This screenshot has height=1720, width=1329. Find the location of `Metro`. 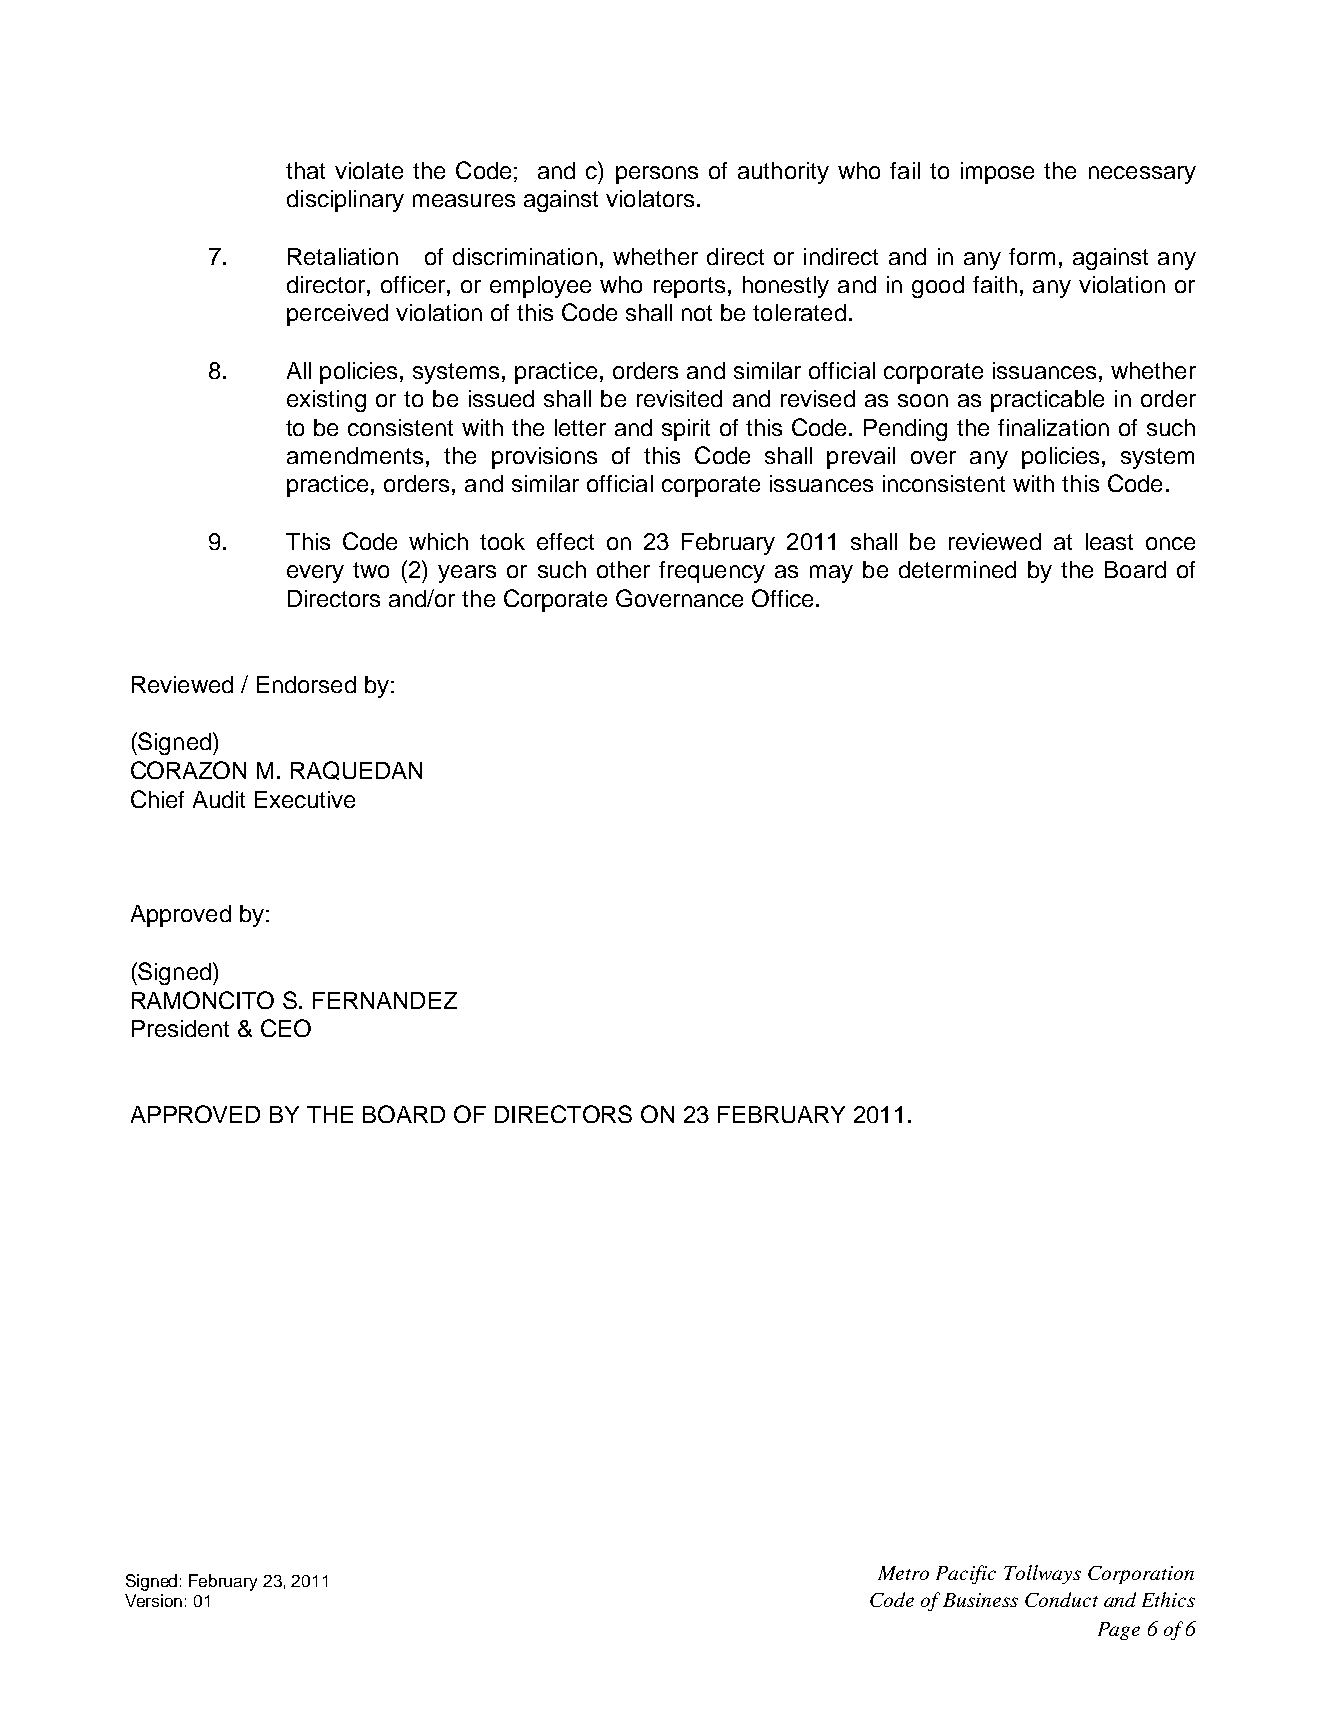

Metro is located at coordinates (903, 1573).
